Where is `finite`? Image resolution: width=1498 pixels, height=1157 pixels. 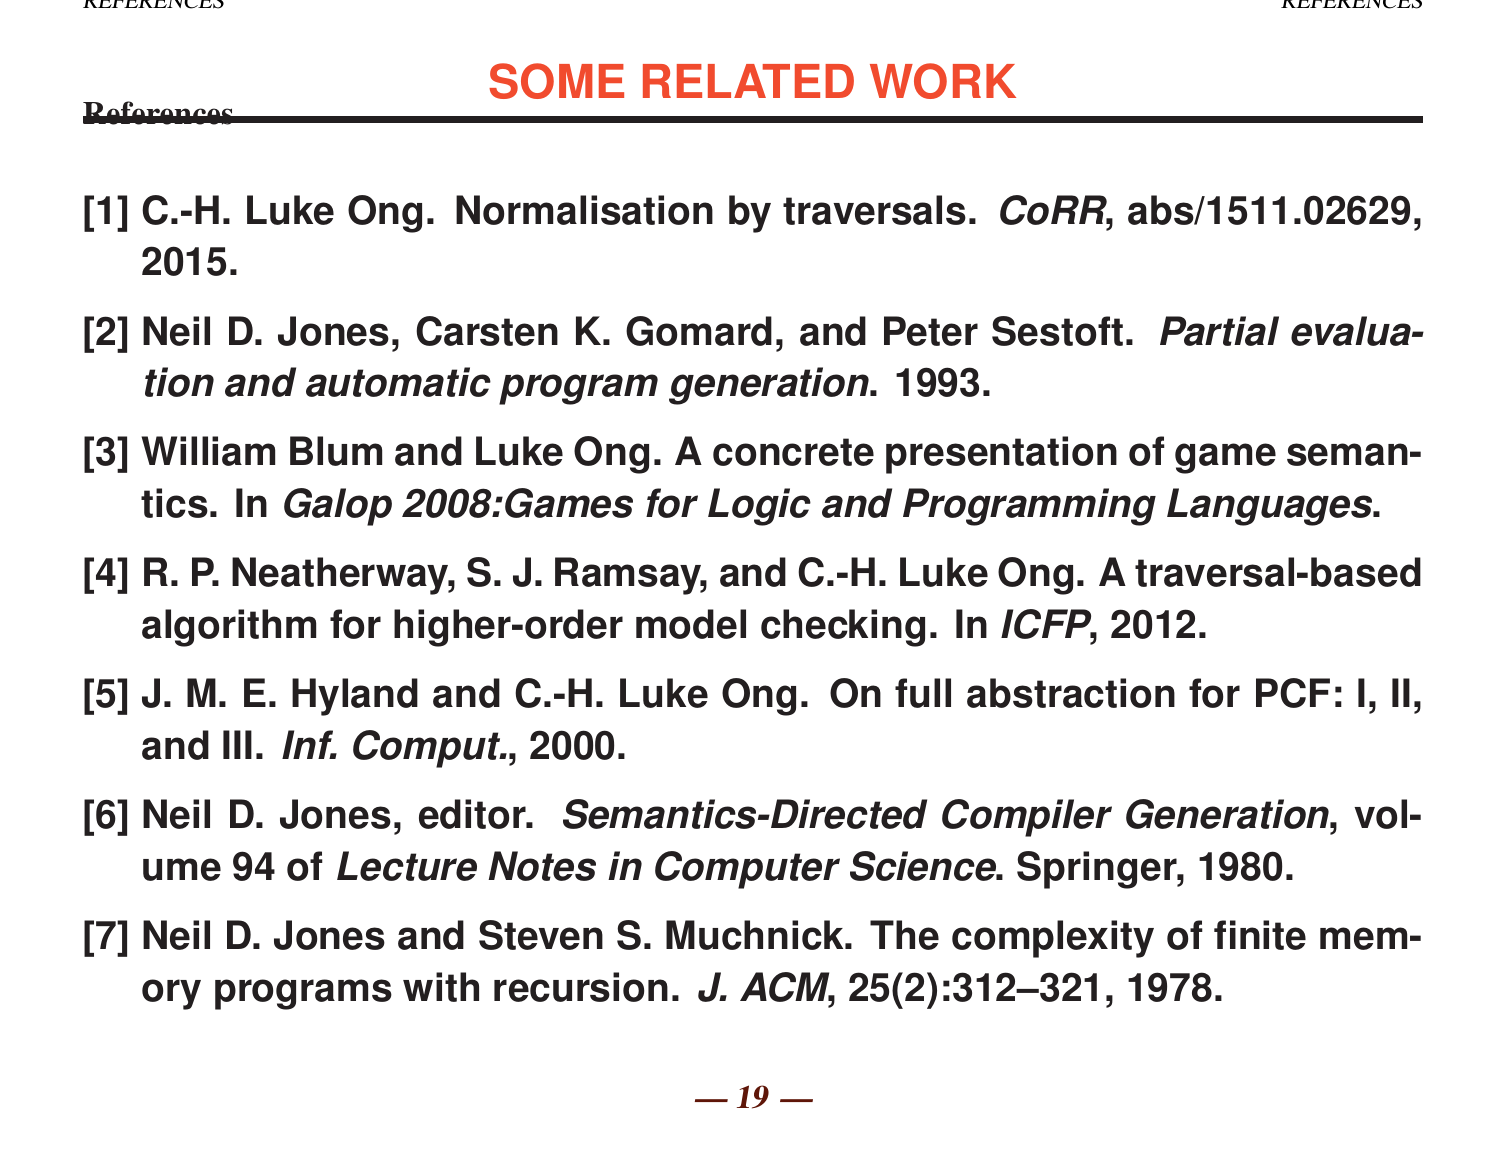 finite is located at coordinates (1260, 935).
